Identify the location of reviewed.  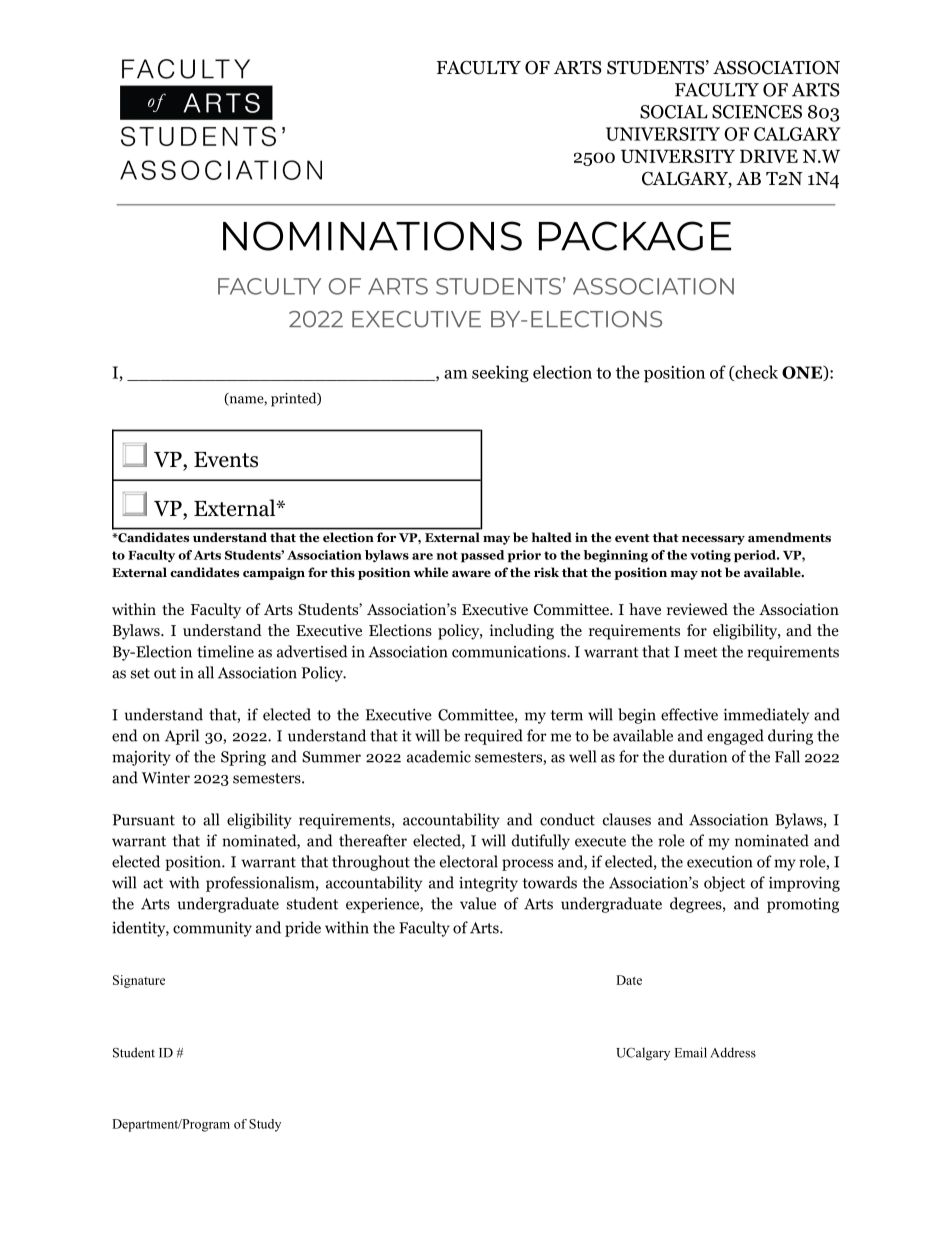
(697, 609).
